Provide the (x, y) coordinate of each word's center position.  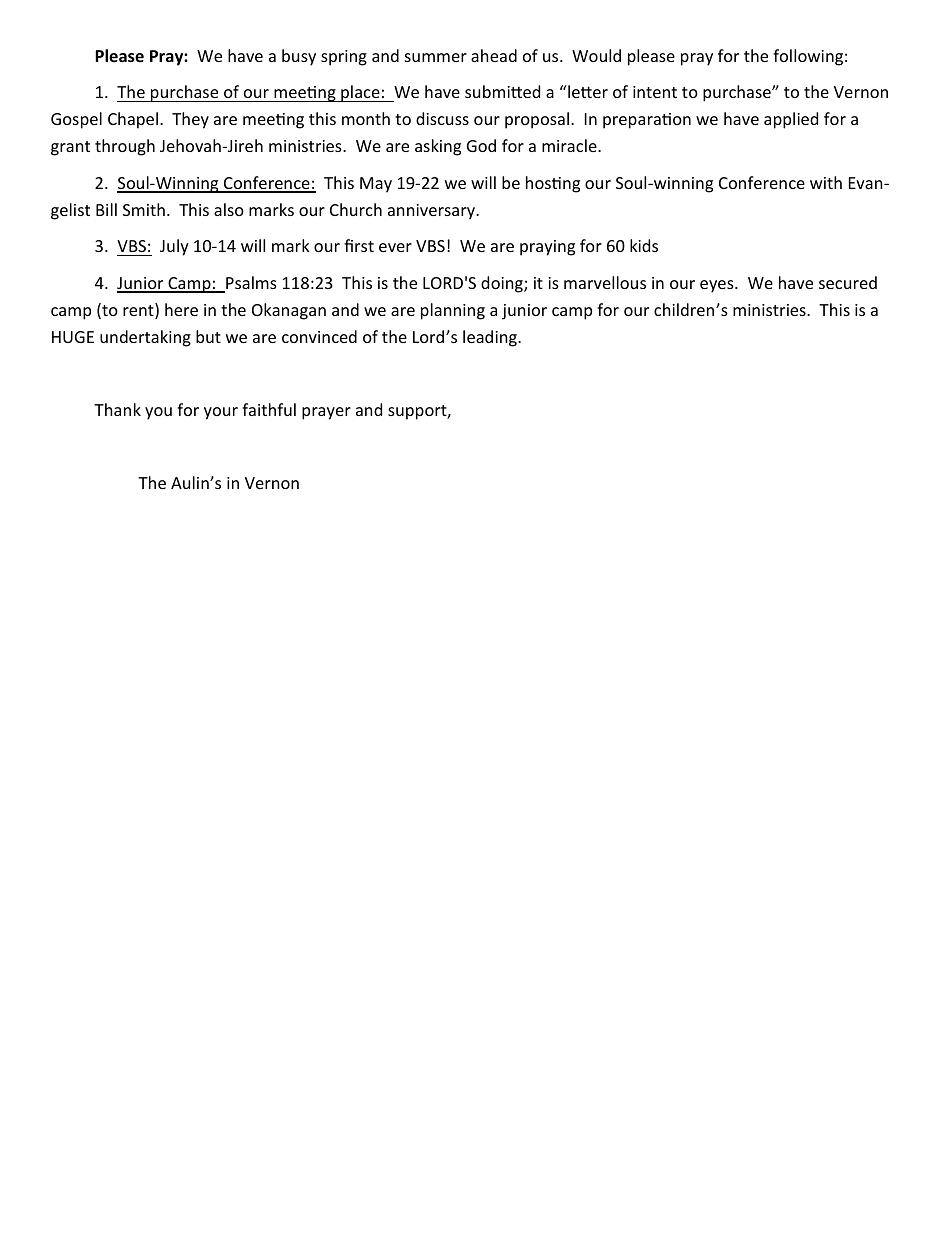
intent (655, 92)
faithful (269, 409)
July (174, 247)
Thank (117, 409)
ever (395, 247)
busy (299, 57)
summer (436, 57)
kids (644, 245)
